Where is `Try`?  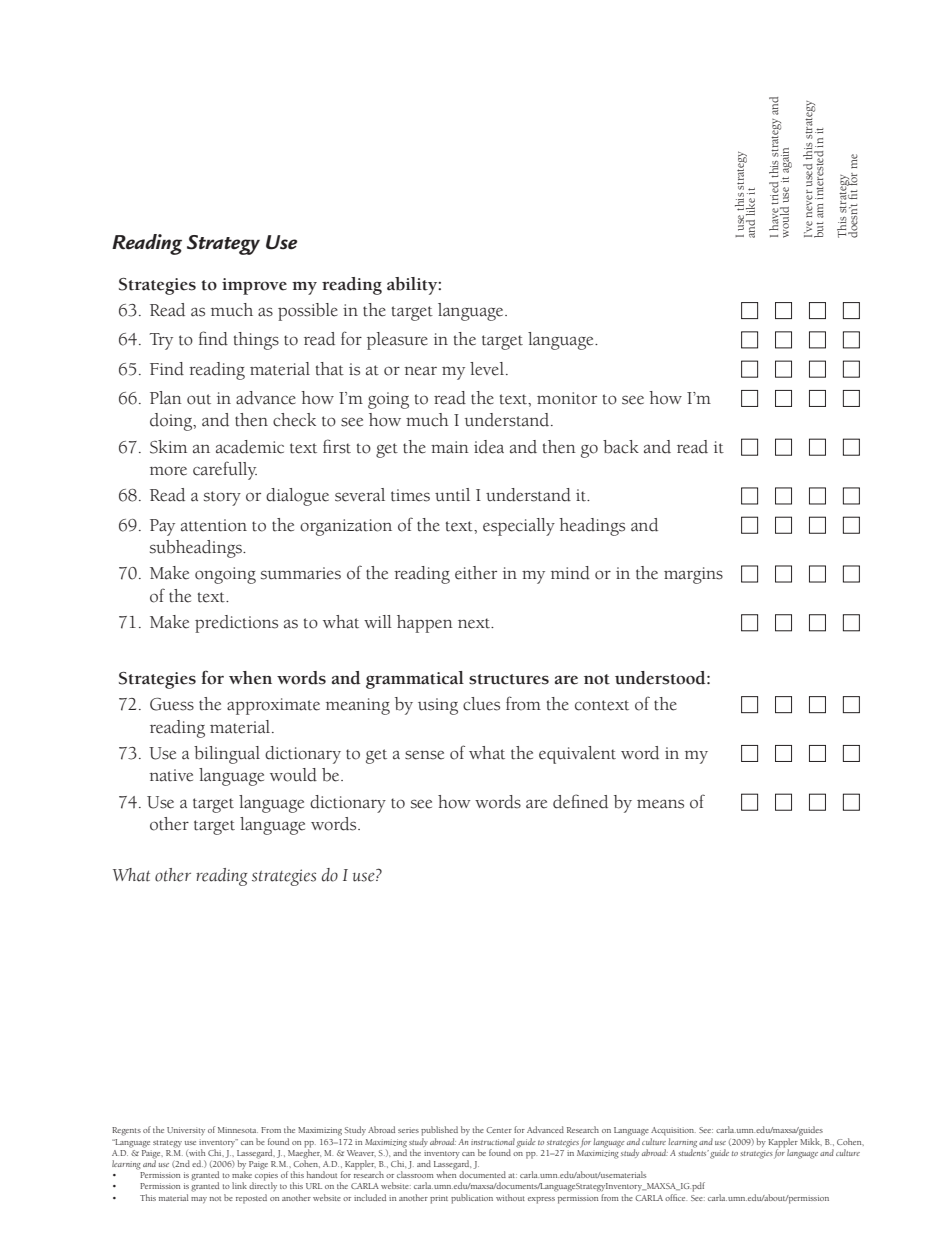
Try is located at coordinates (161, 341).
